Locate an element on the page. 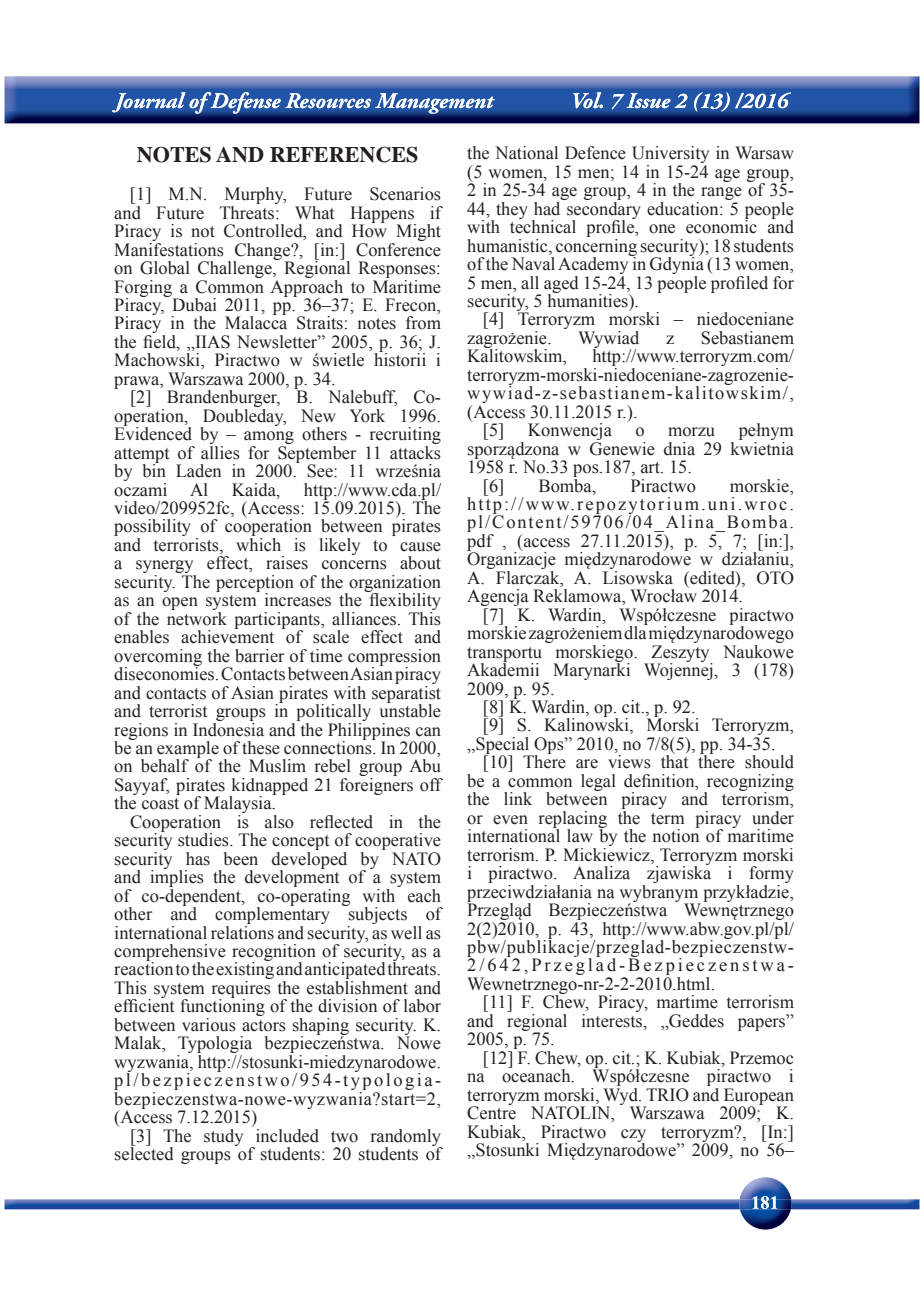  study is located at coordinates (223, 1137).
